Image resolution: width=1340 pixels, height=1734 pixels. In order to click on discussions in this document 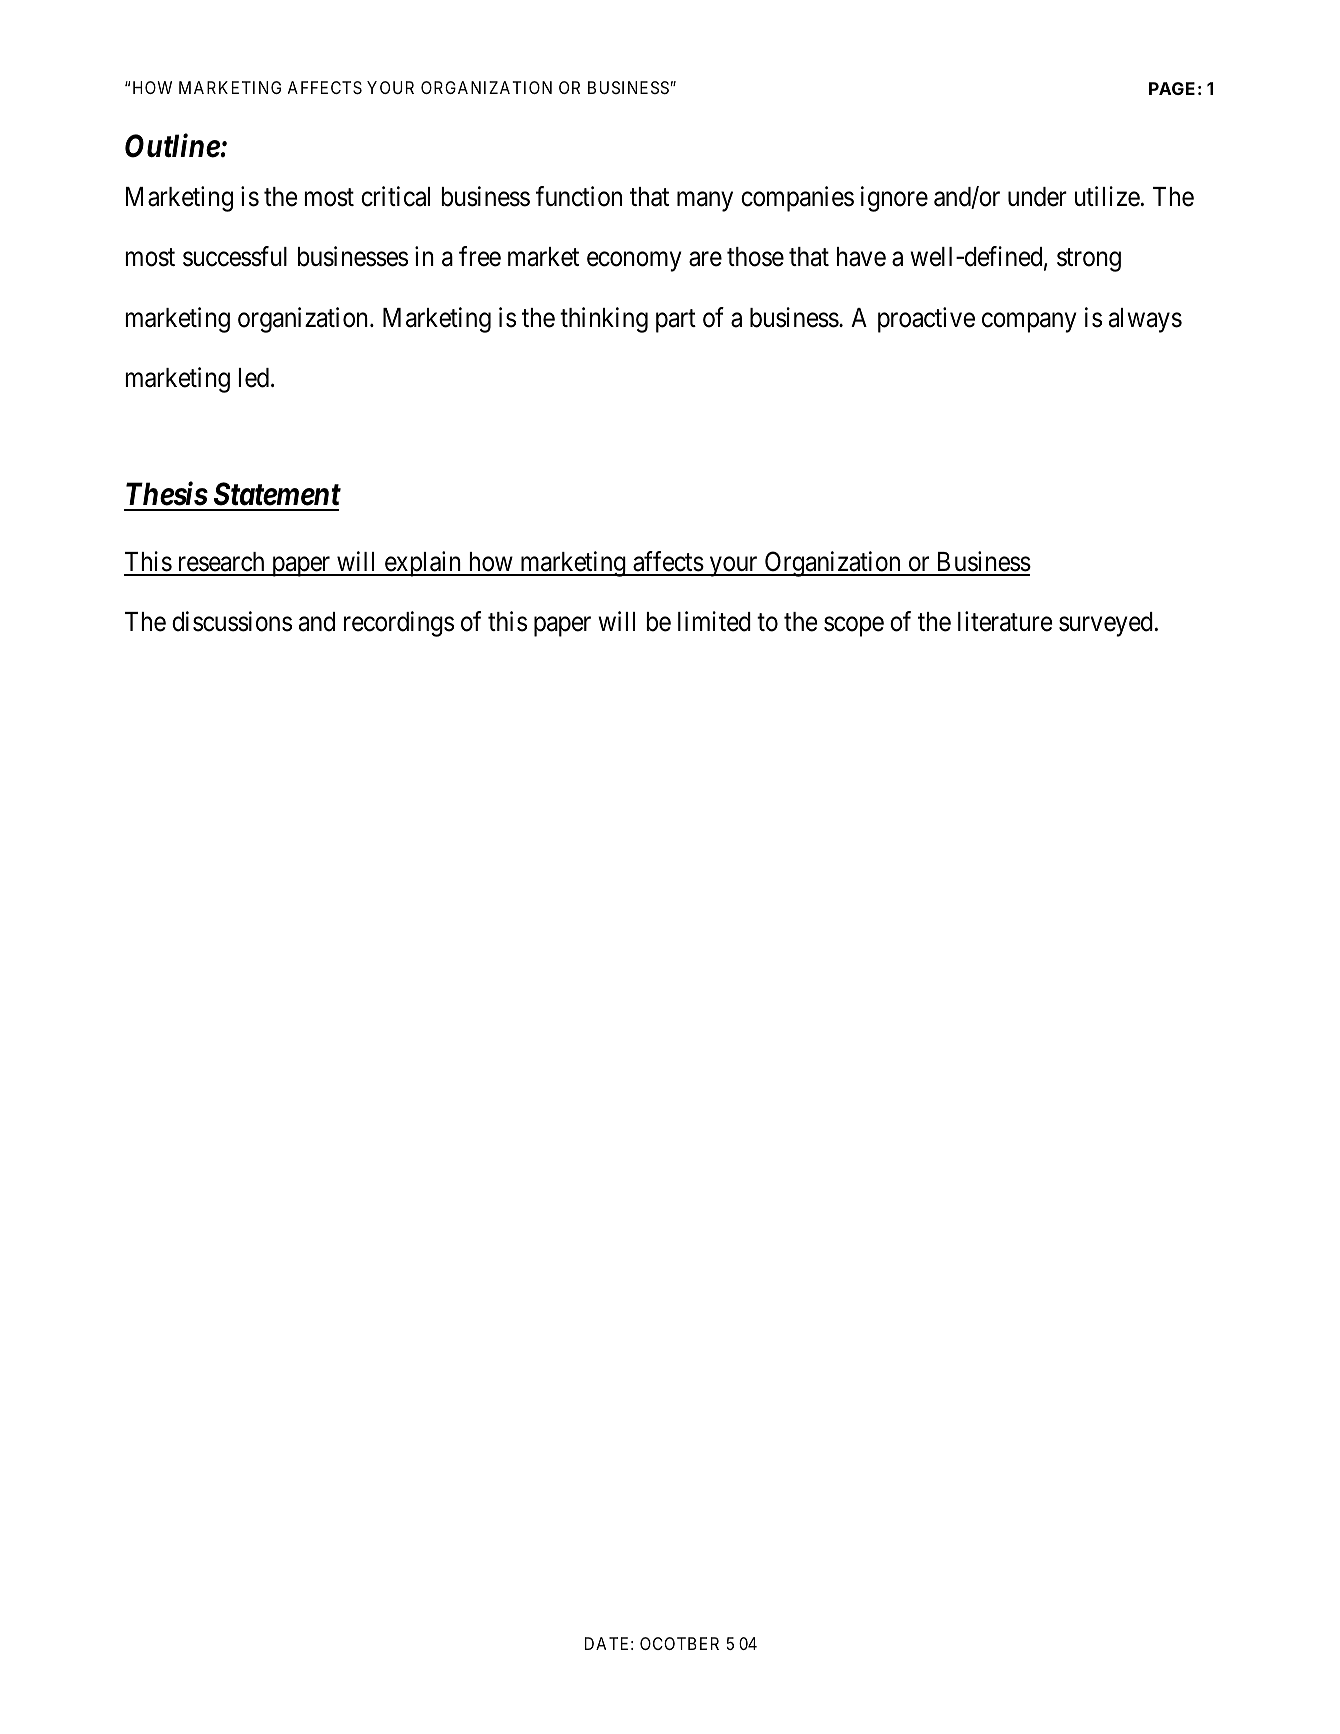, I will do `click(232, 621)`.
